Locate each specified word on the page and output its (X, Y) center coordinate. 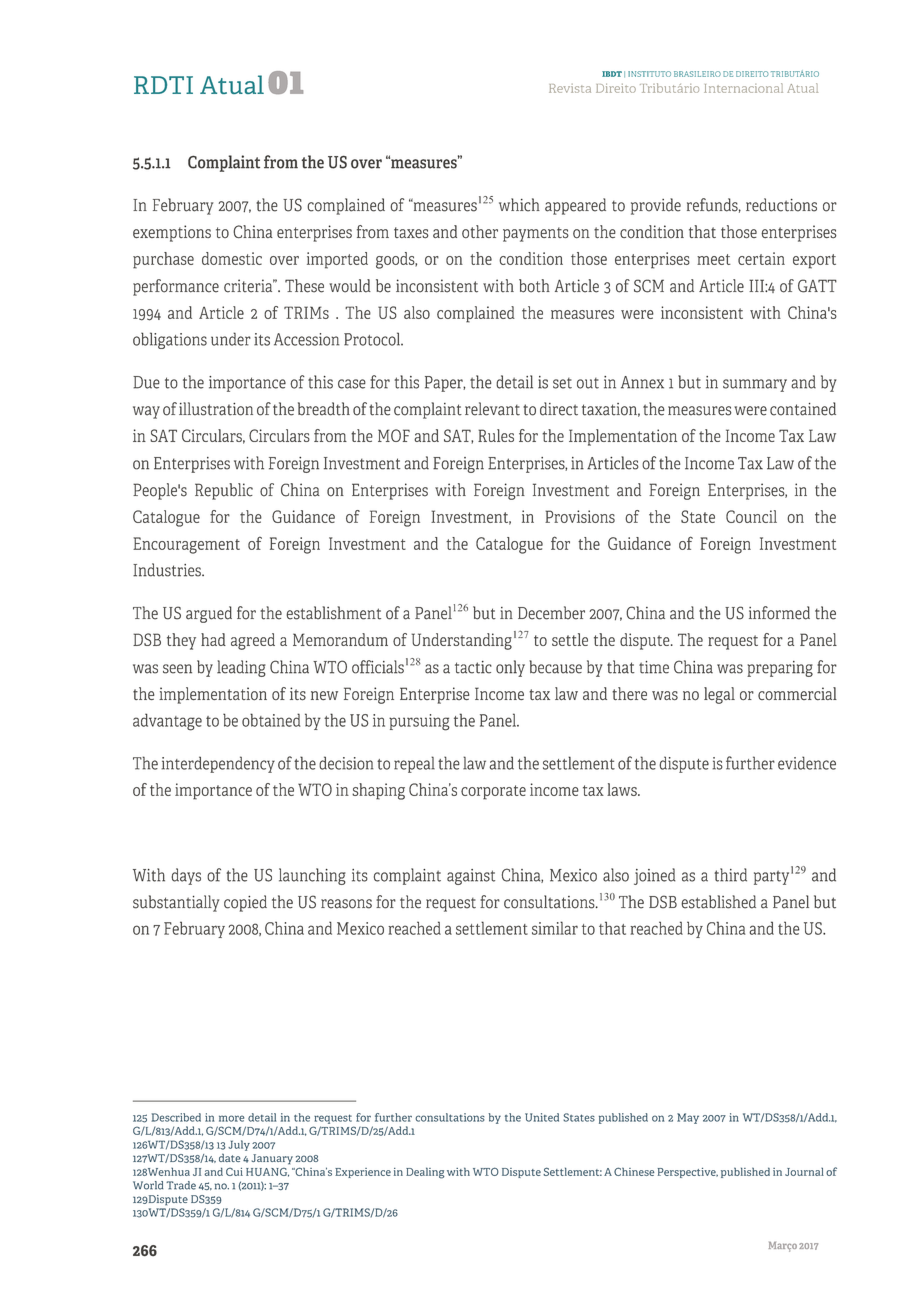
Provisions (580, 516)
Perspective (688, 1173)
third (730, 875)
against (471, 877)
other (480, 232)
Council (751, 516)
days (186, 876)
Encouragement (186, 545)
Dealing (425, 1173)
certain (761, 258)
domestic (232, 258)
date (230, 1157)
